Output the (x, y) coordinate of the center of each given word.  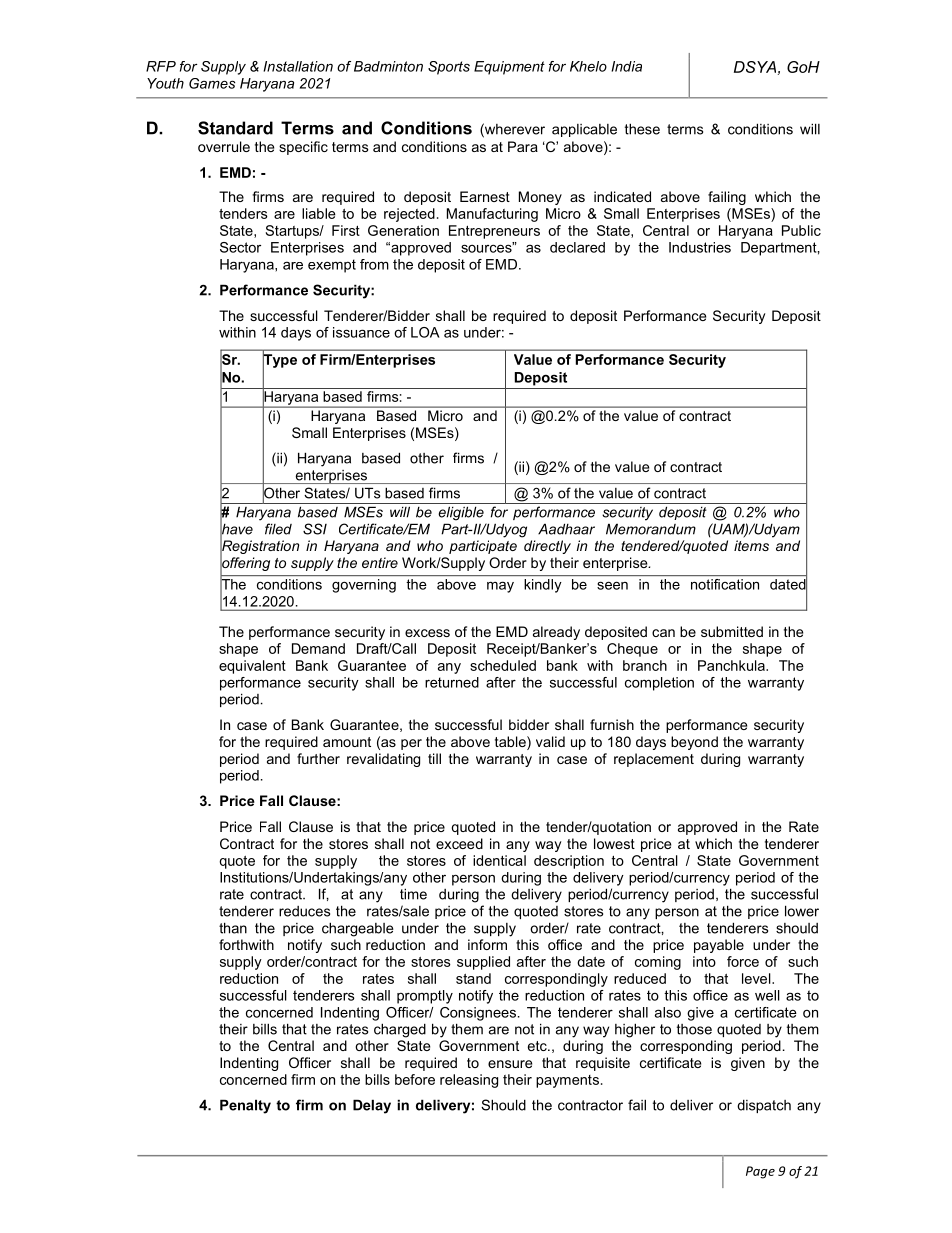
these (642, 129)
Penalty (245, 1106)
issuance (361, 332)
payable (719, 946)
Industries (700, 247)
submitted (732, 631)
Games (212, 83)
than (233, 928)
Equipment (509, 68)
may (500, 587)
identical (499, 860)
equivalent (252, 667)
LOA (425, 332)
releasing (469, 1081)
